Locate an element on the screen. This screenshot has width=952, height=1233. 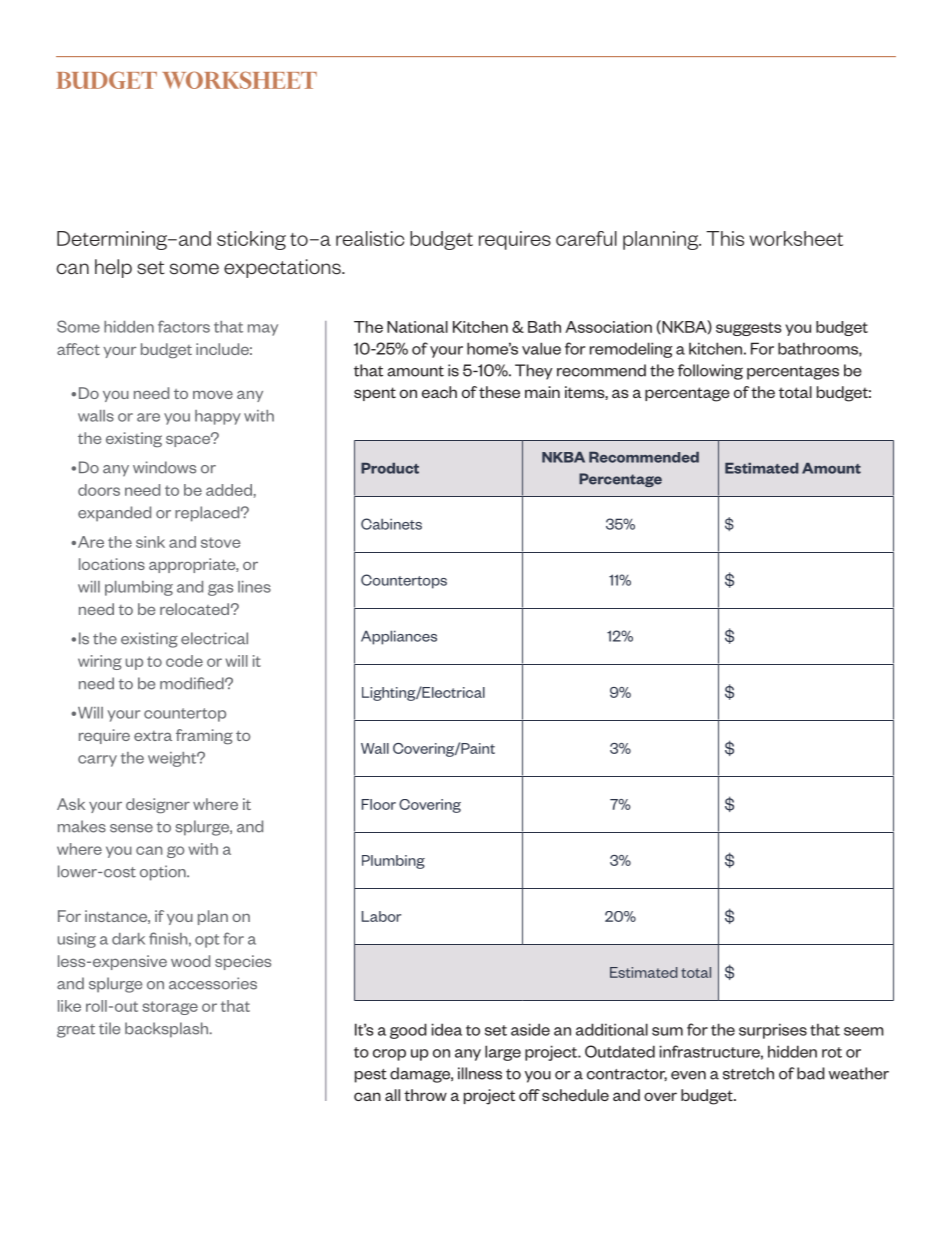
surprises is located at coordinates (773, 1031).
